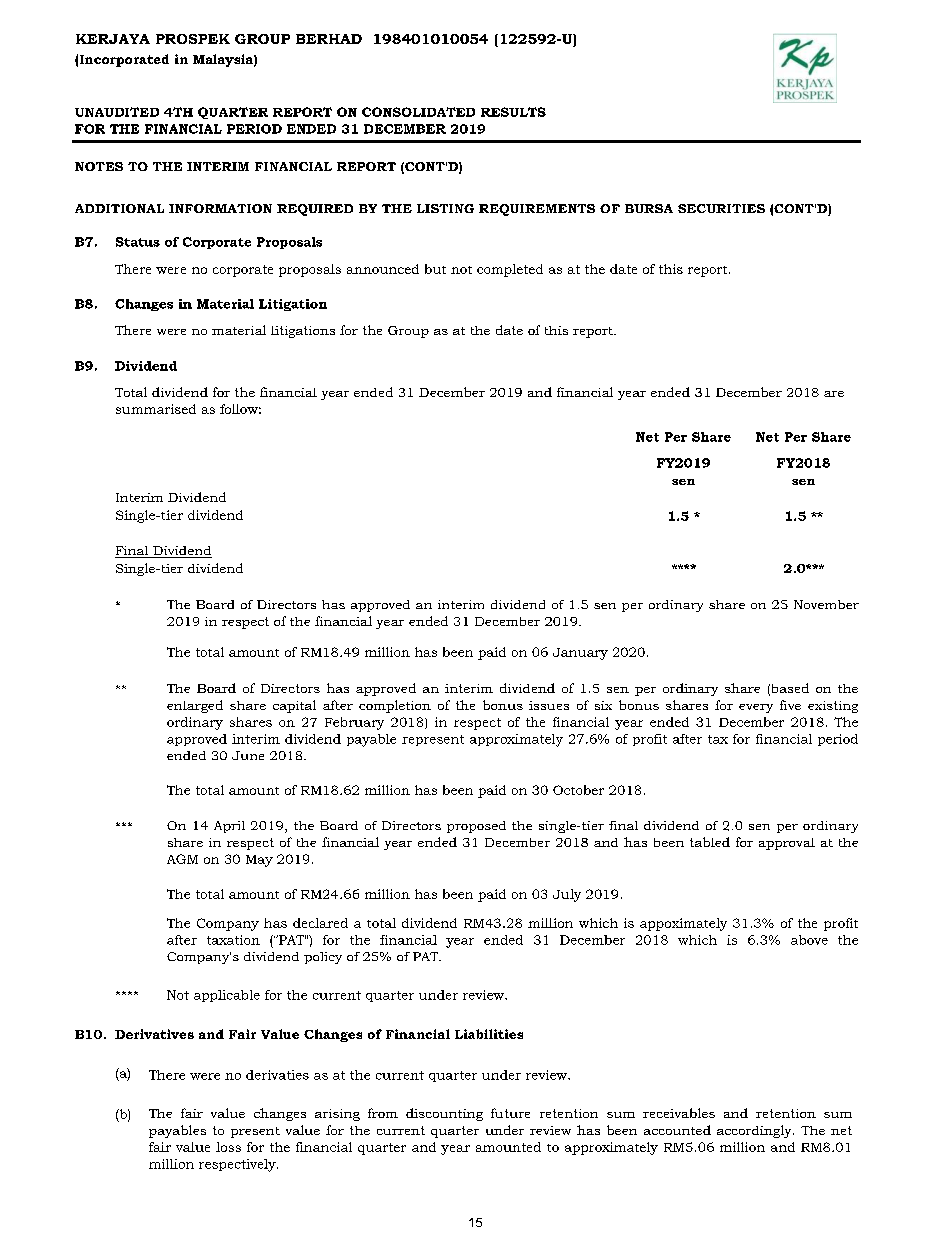  What do you see at coordinates (755, 1131) in the screenshot?
I see `accordingly` at bounding box center [755, 1131].
